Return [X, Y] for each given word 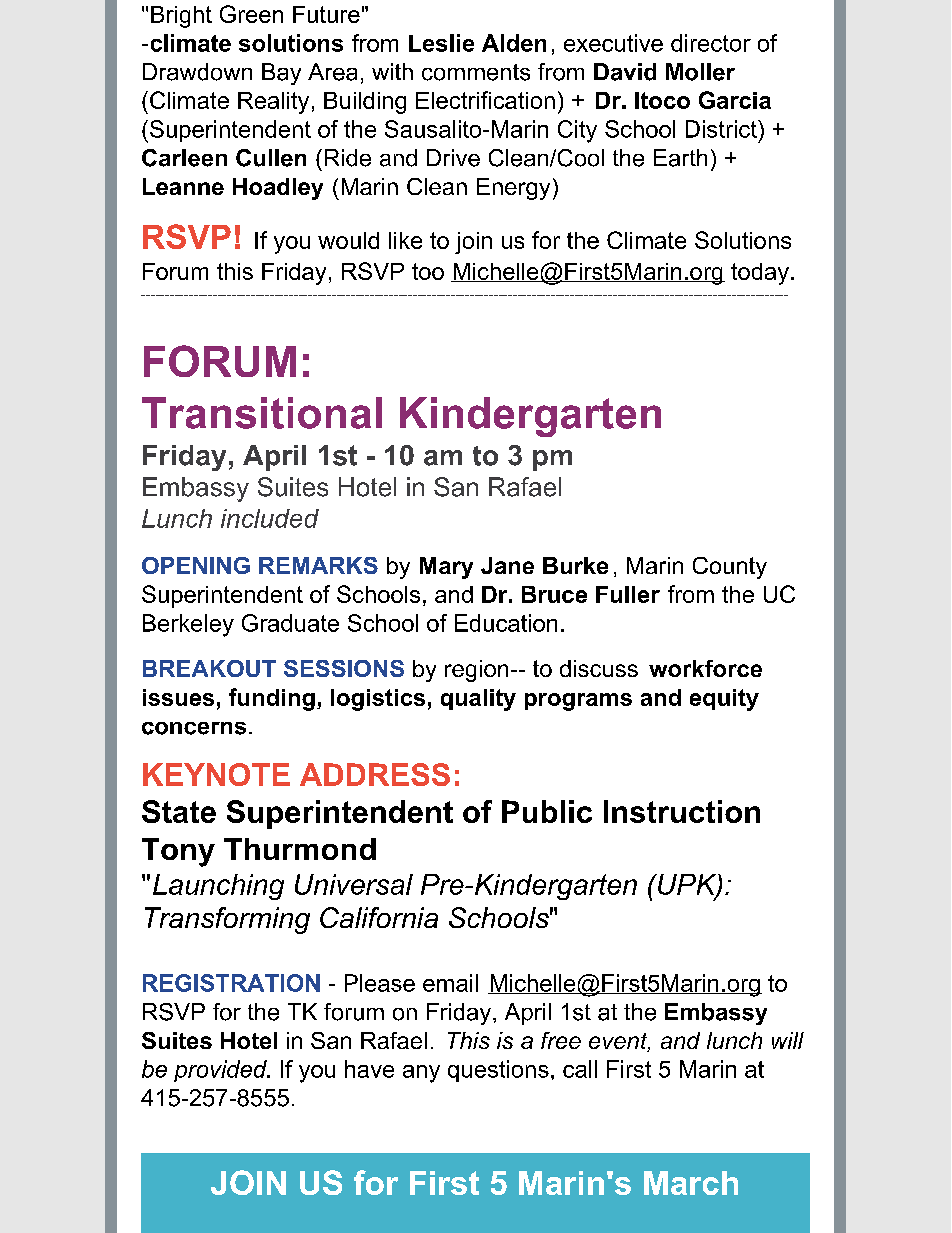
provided [221, 1071]
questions [498, 1071]
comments [476, 72]
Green [251, 14]
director [711, 43]
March [691, 1183]
